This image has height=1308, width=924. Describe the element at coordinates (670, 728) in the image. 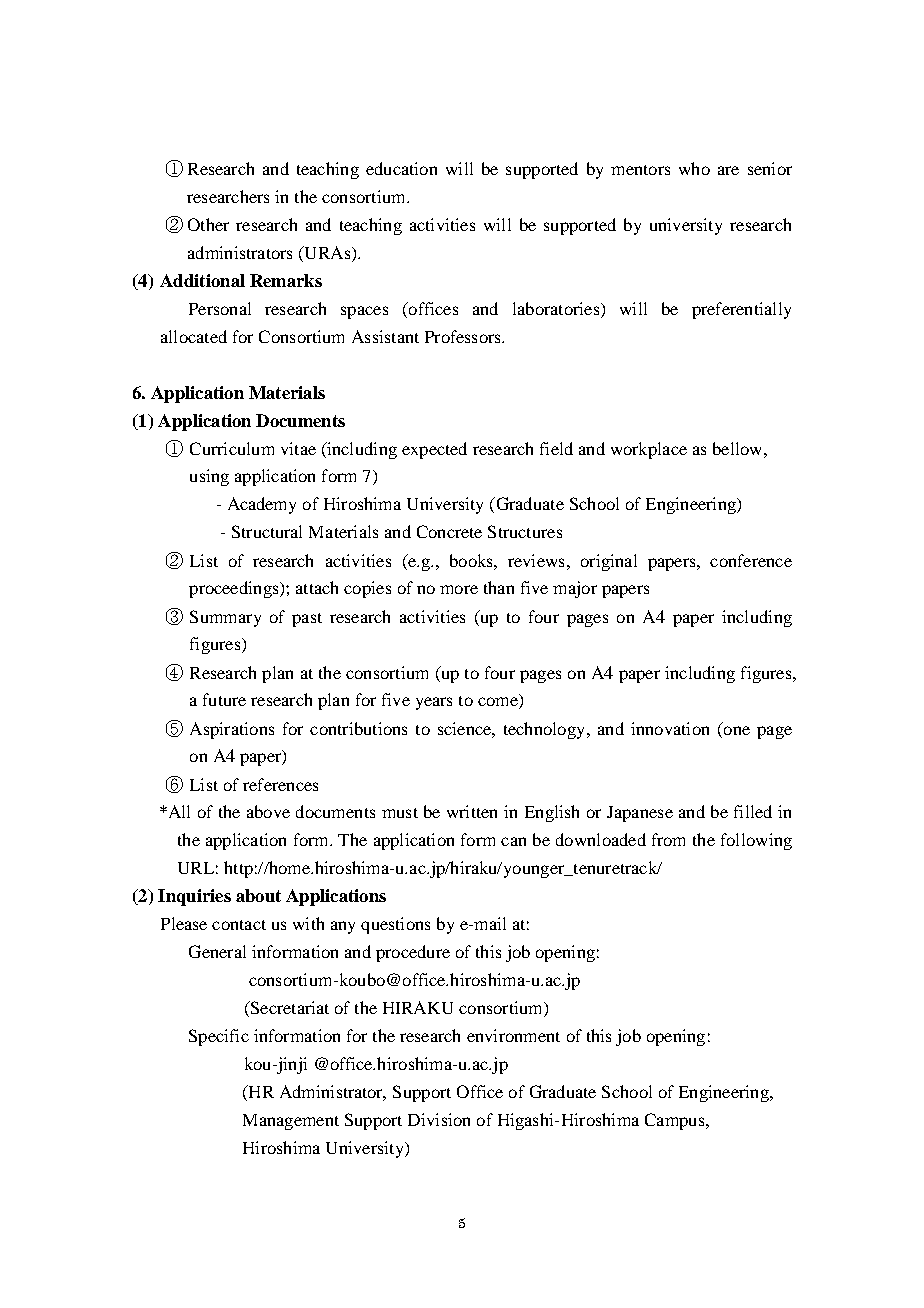

I see `innovation` at that location.
